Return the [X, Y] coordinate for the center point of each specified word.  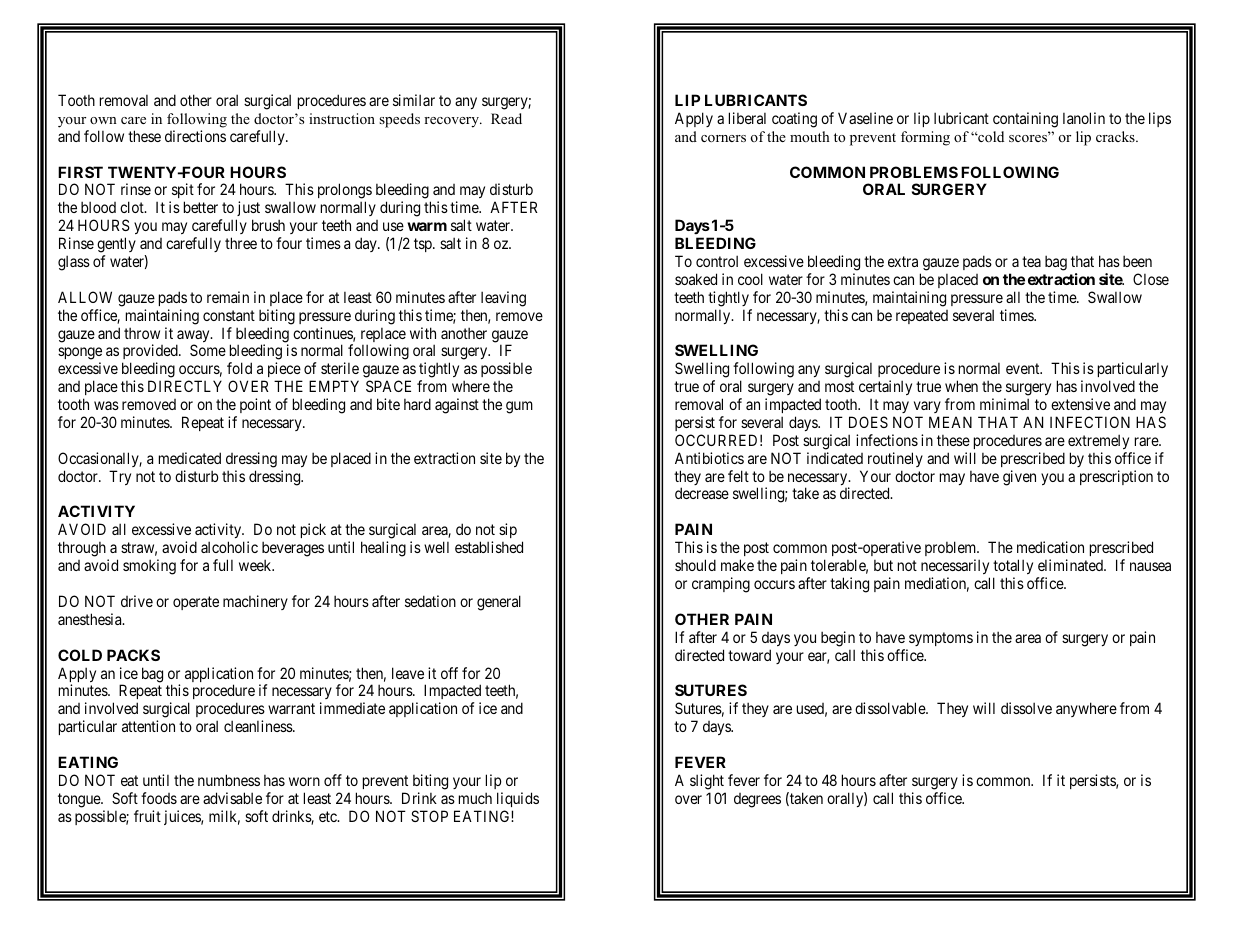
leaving [503, 299]
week [256, 565]
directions [195, 136]
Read [506, 118]
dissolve [1026, 708]
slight [707, 782]
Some [208, 350]
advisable [232, 798]
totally [1013, 568]
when [961, 386]
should [695, 565]
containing [1025, 120]
